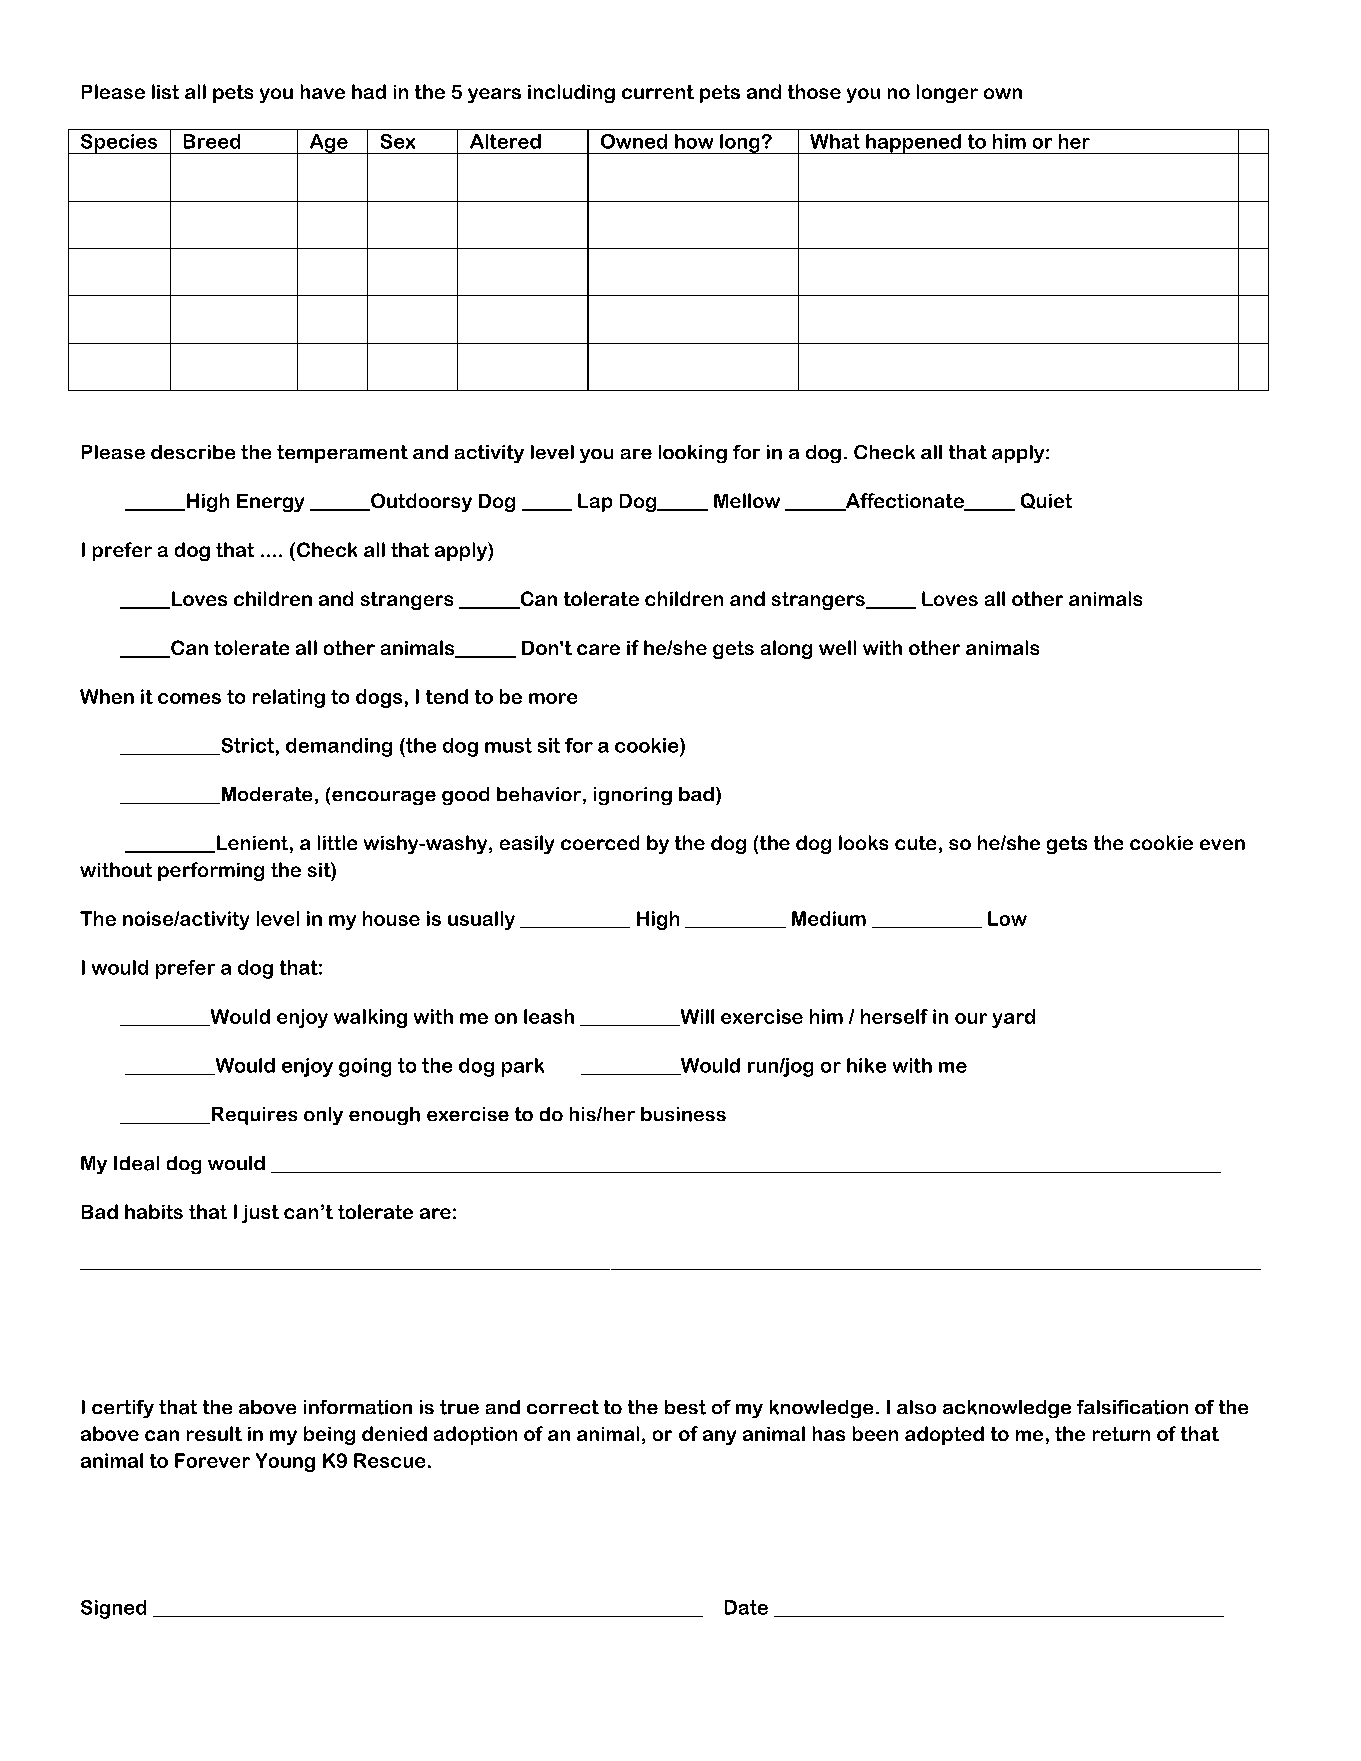 This document has height=1761, width=1361. I want to click on Signed, so click(113, 1609).
